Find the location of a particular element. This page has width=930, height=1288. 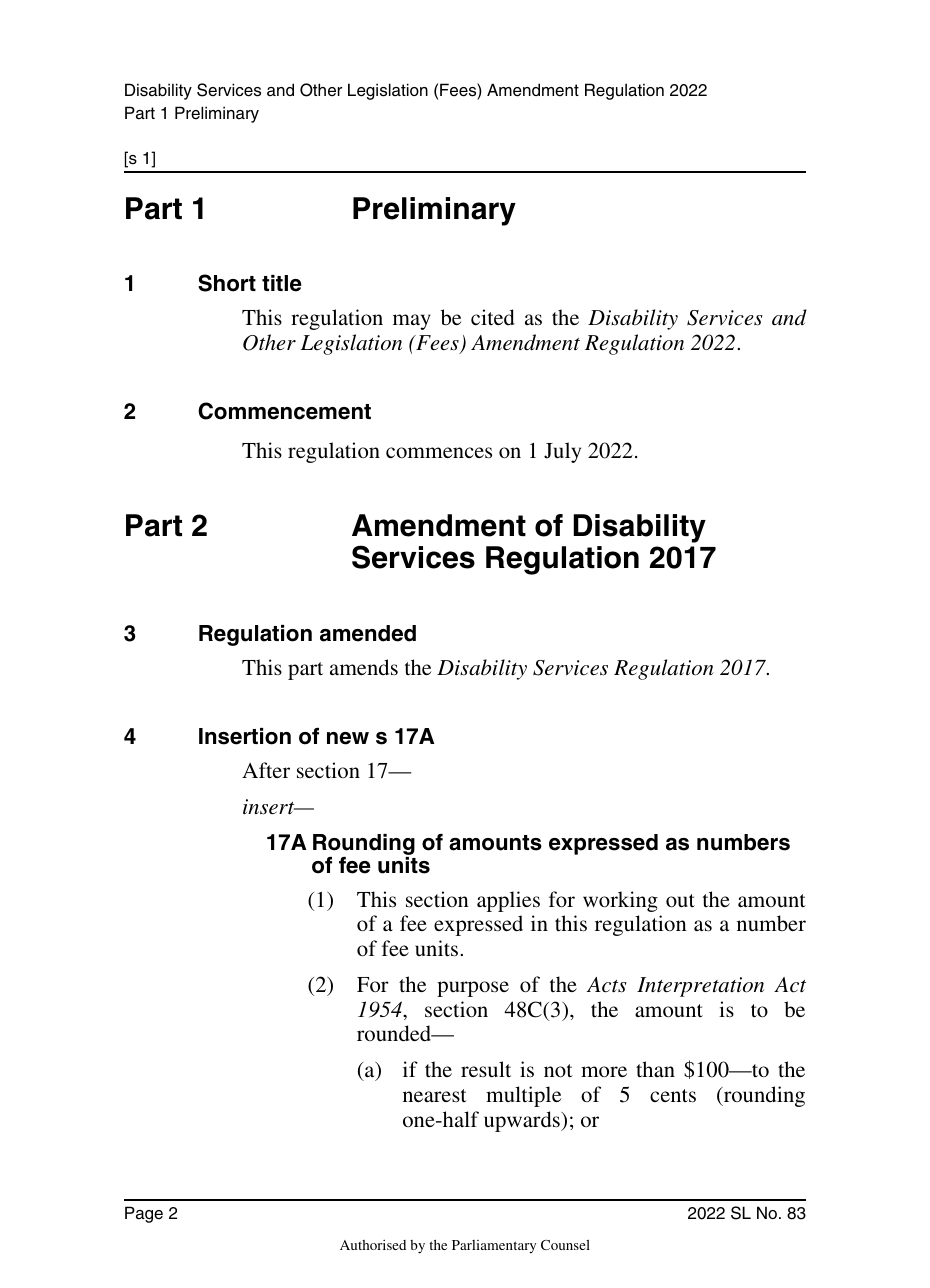

working is located at coordinates (620, 901).
